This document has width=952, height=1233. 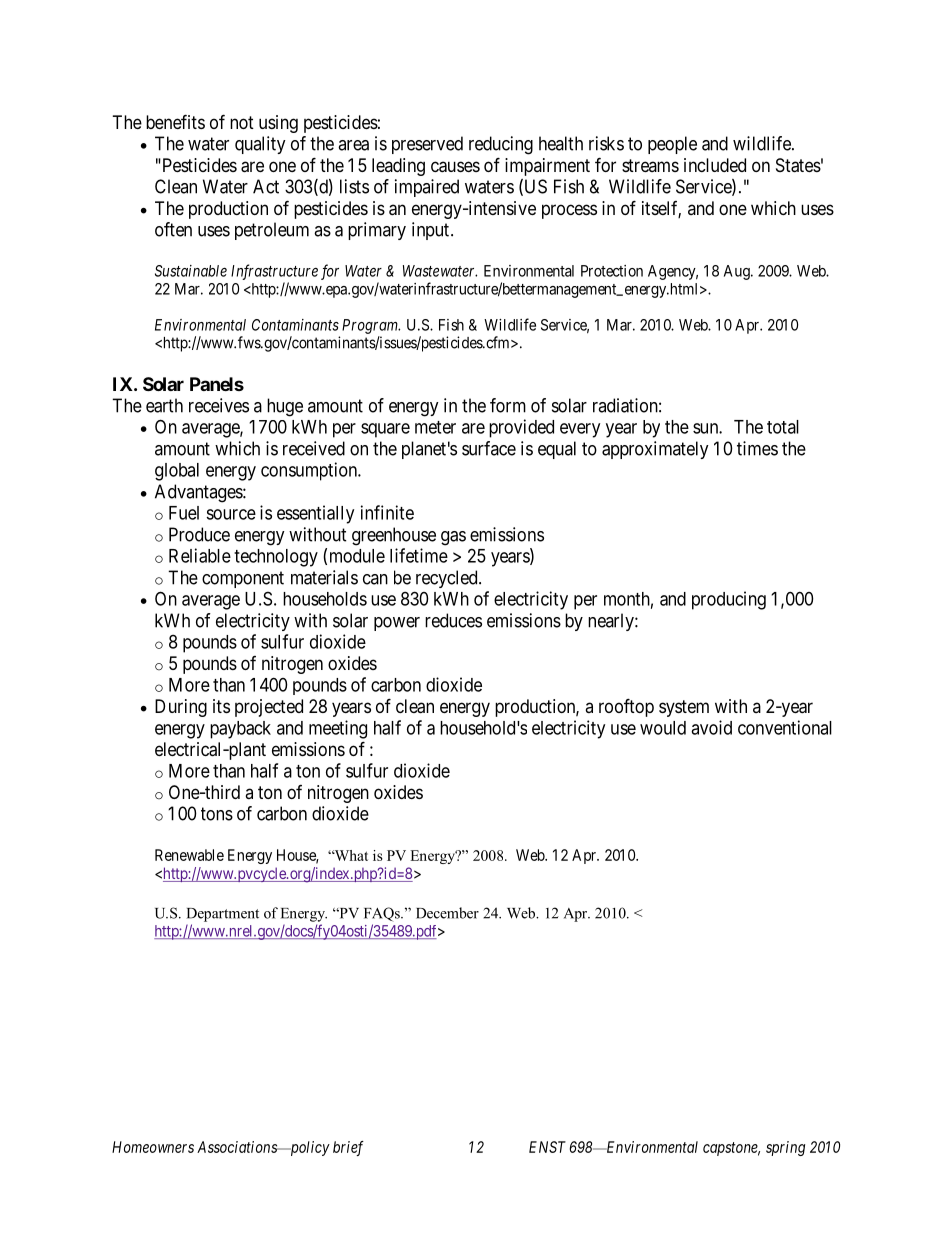 What do you see at coordinates (219, 405) in the document?
I see `receives` at bounding box center [219, 405].
